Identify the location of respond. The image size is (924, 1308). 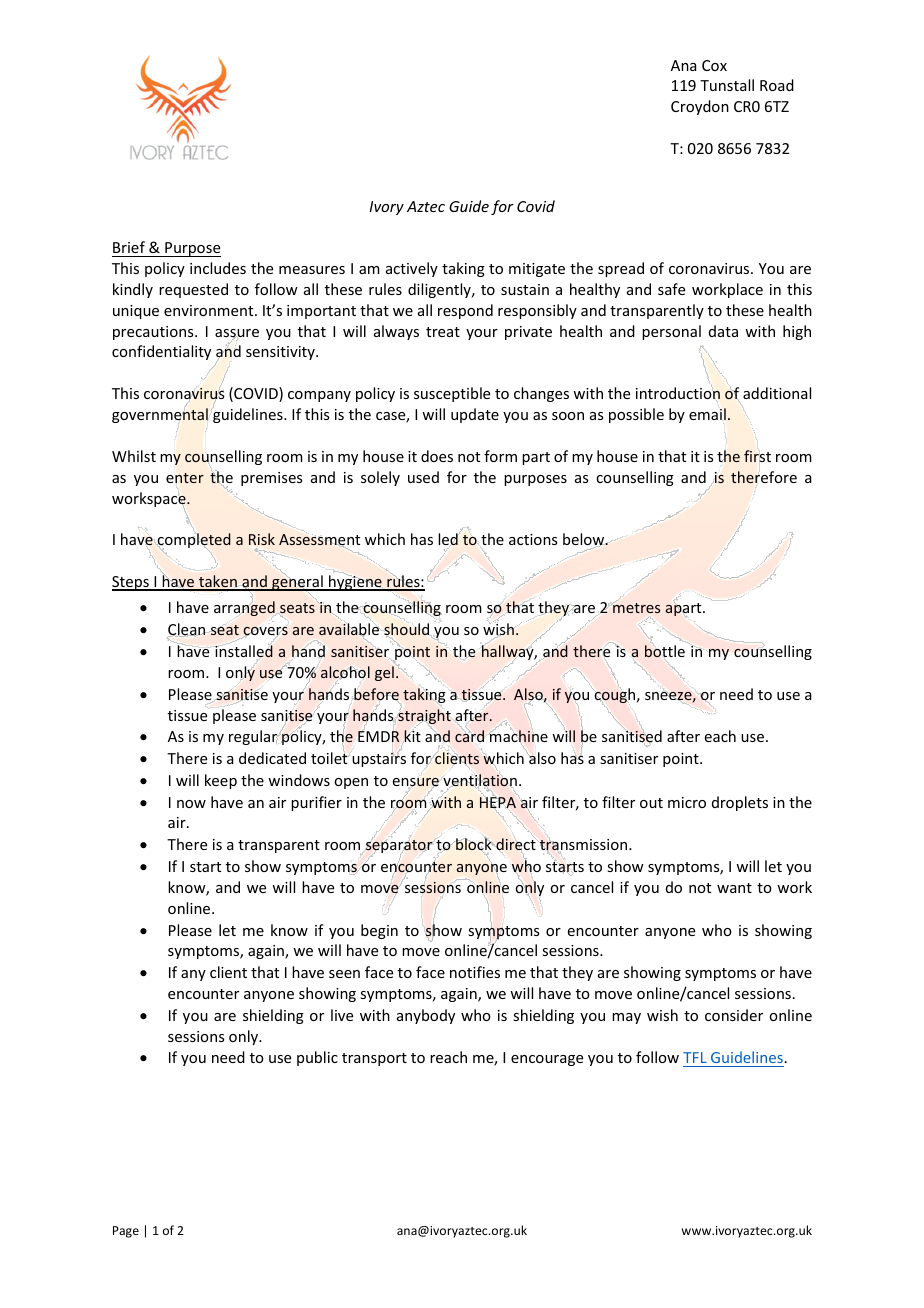
(465, 311).
